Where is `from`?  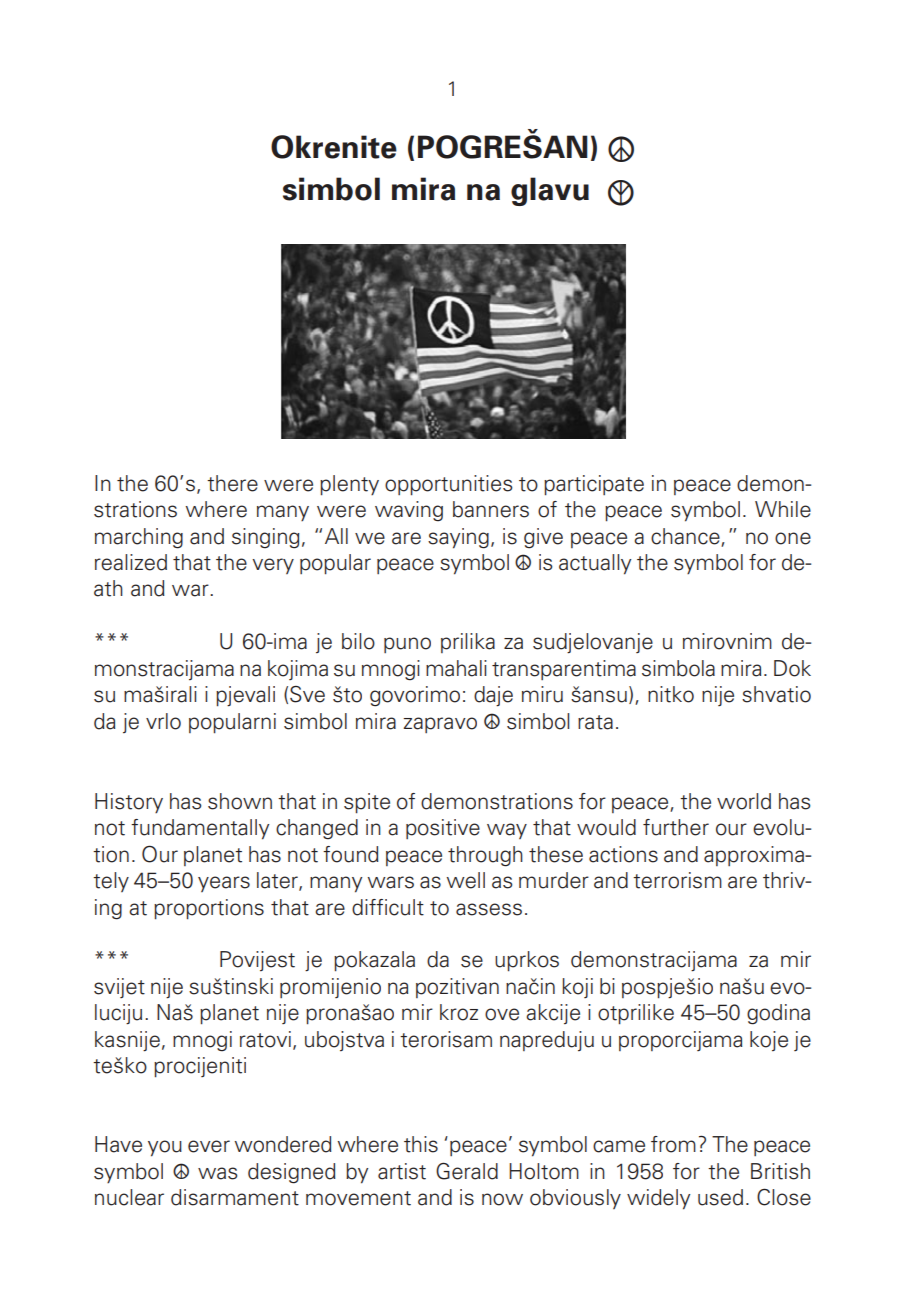 from is located at coordinates (673, 1144).
